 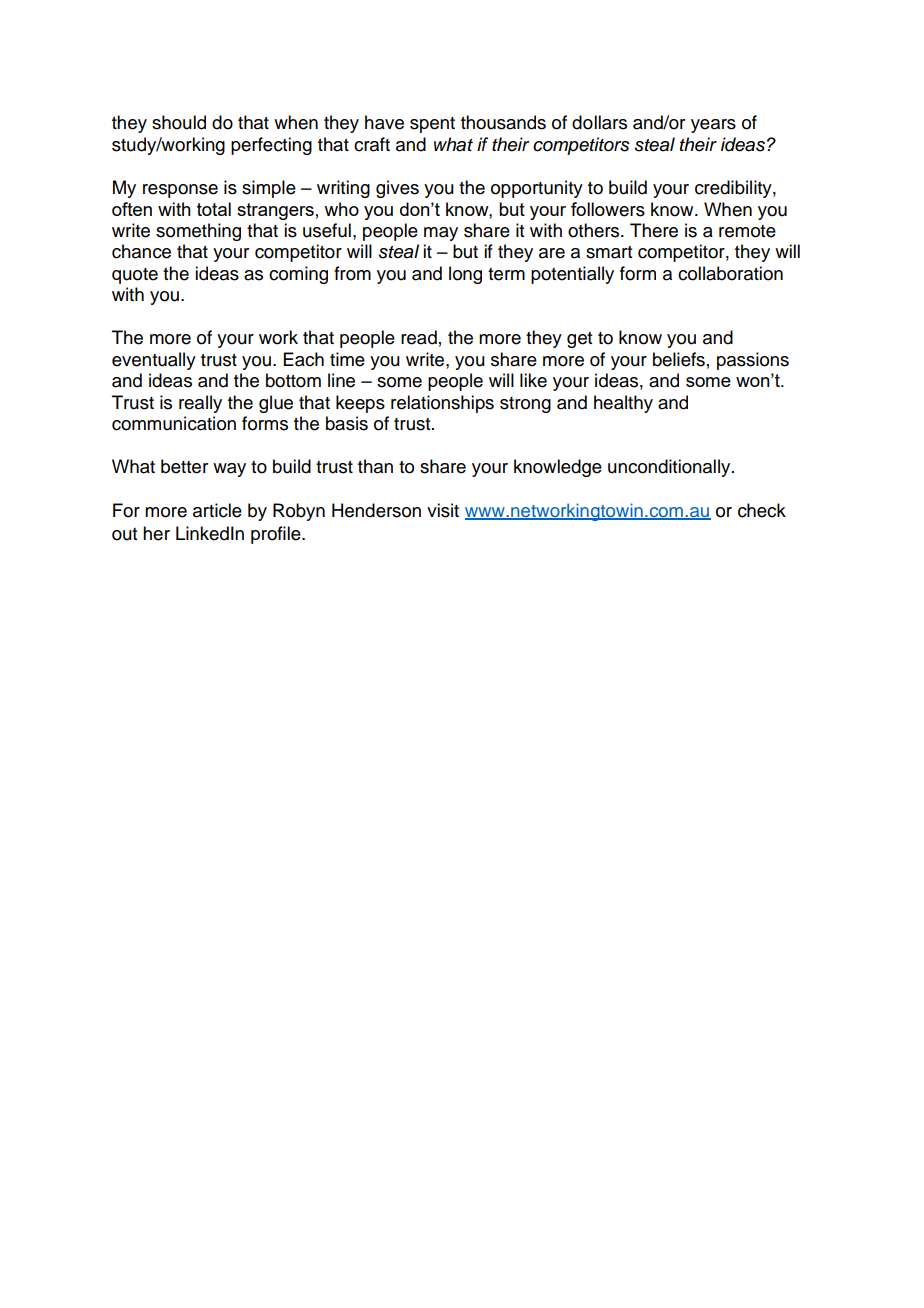 What do you see at coordinates (443, 510) in the screenshot?
I see `visit` at bounding box center [443, 510].
